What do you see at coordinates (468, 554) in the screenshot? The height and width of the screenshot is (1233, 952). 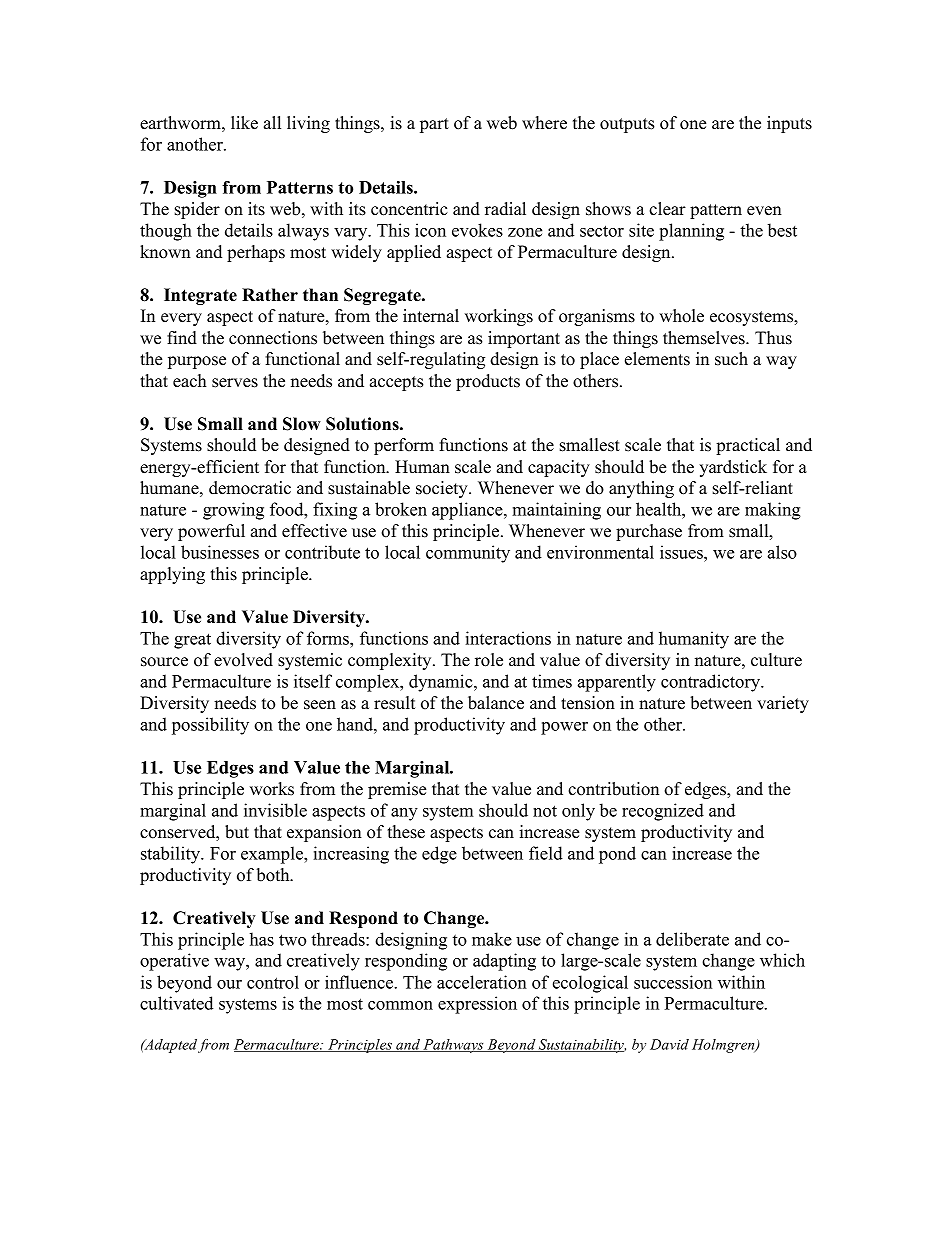 I see `community` at bounding box center [468, 554].
